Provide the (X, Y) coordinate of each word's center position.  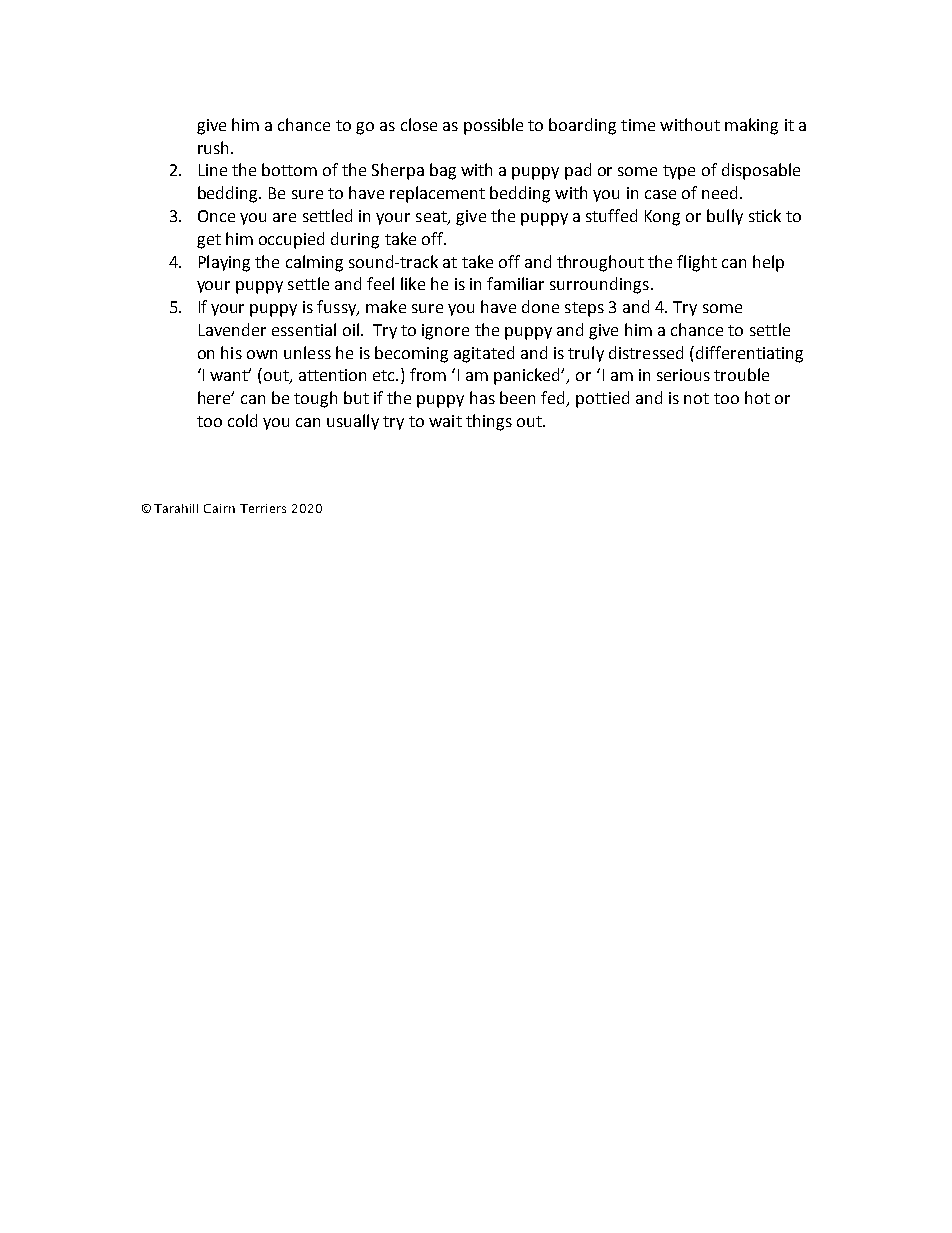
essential (304, 329)
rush (213, 147)
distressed (646, 352)
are (284, 217)
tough (315, 399)
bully (725, 217)
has (482, 397)
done (540, 306)
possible (493, 126)
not (696, 398)
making (751, 126)
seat (432, 218)
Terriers (263, 508)
